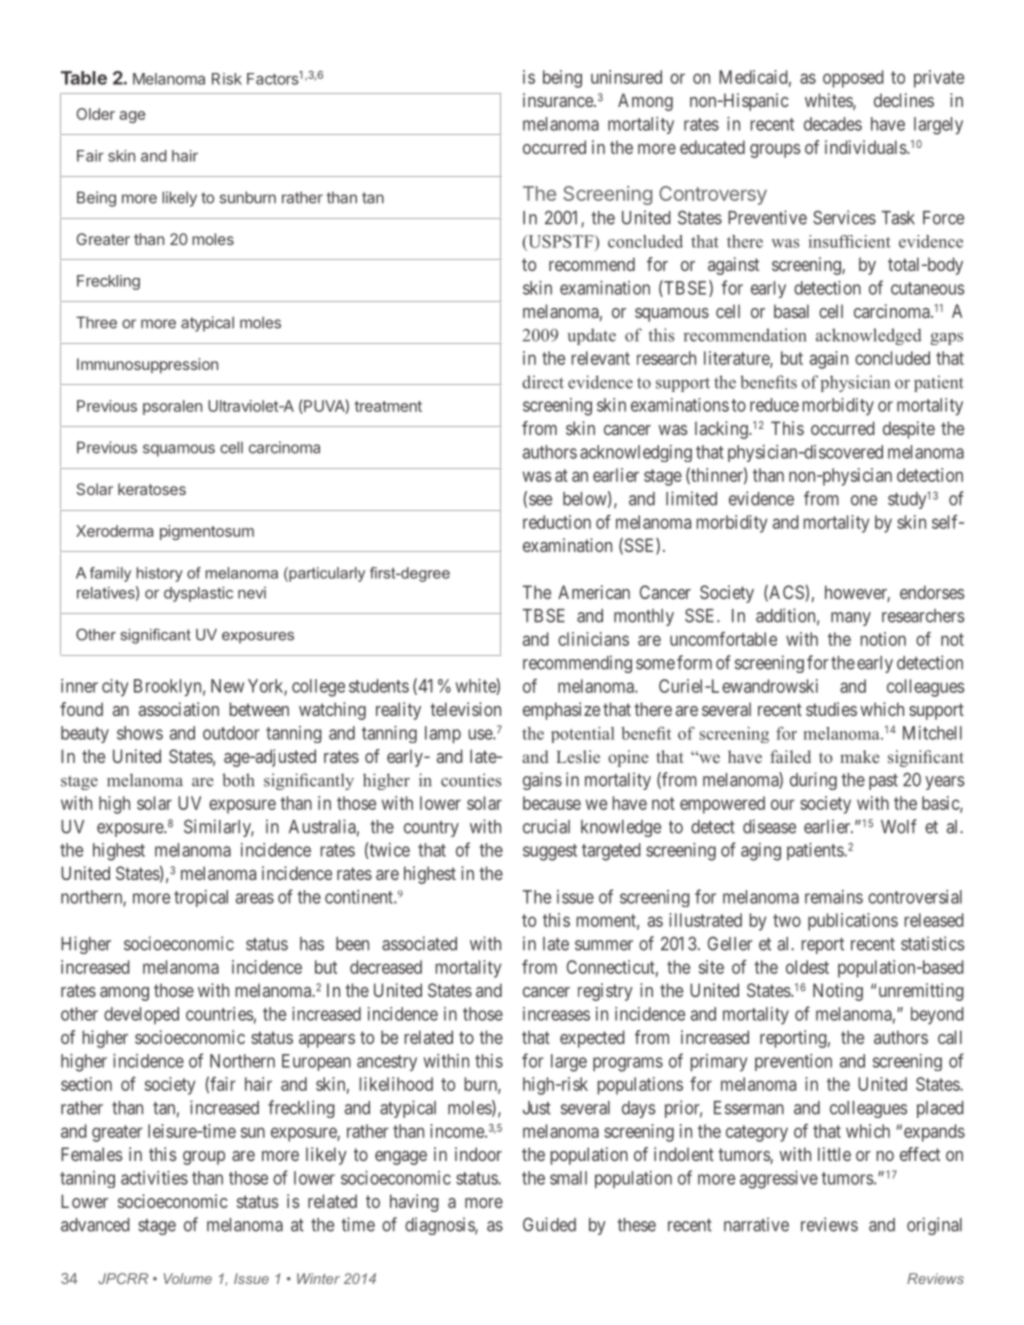  I want to click on one, so click(864, 500).
